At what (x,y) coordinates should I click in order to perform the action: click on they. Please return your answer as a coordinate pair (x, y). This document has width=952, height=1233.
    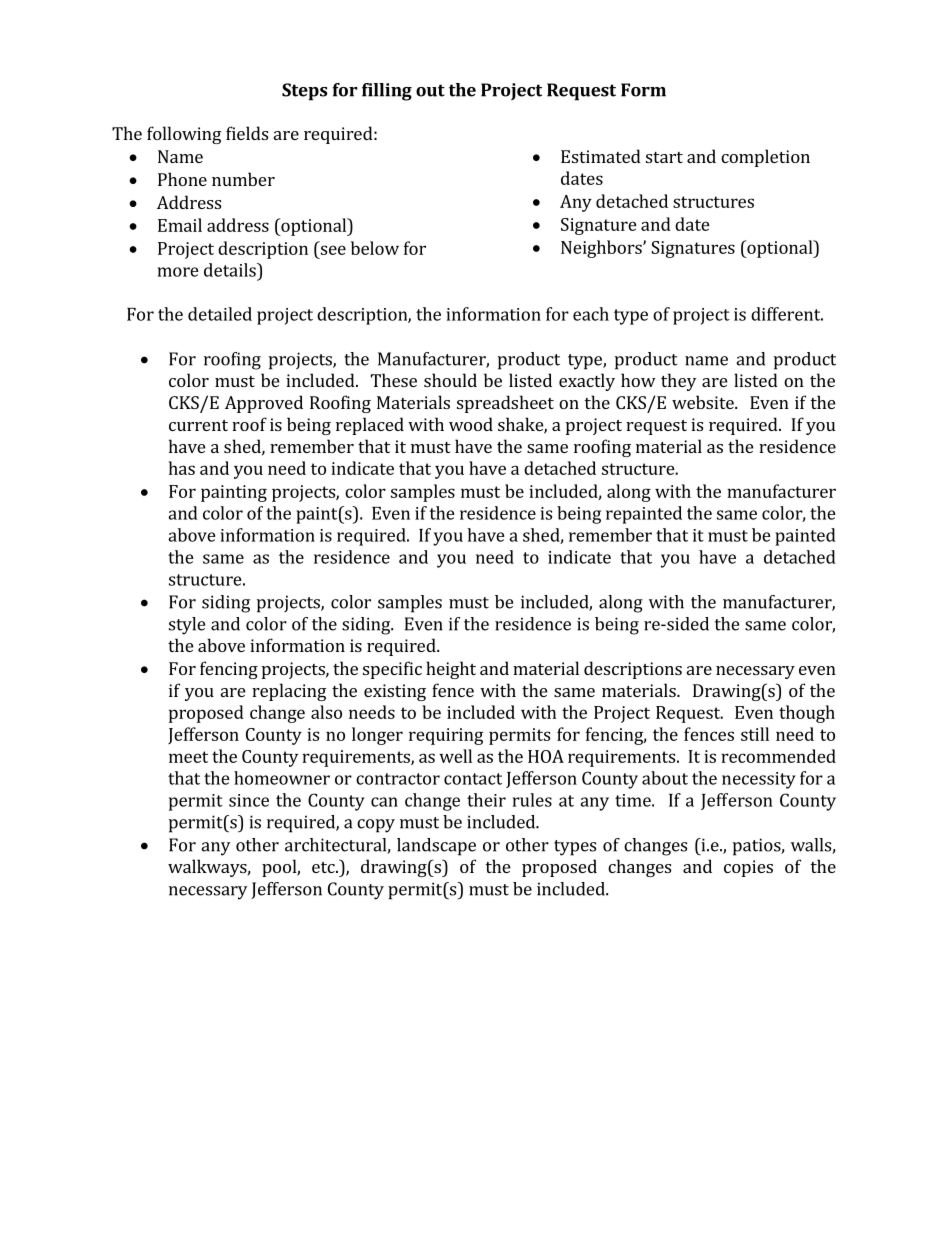
    Looking at the image, I should click on (678, 382).
